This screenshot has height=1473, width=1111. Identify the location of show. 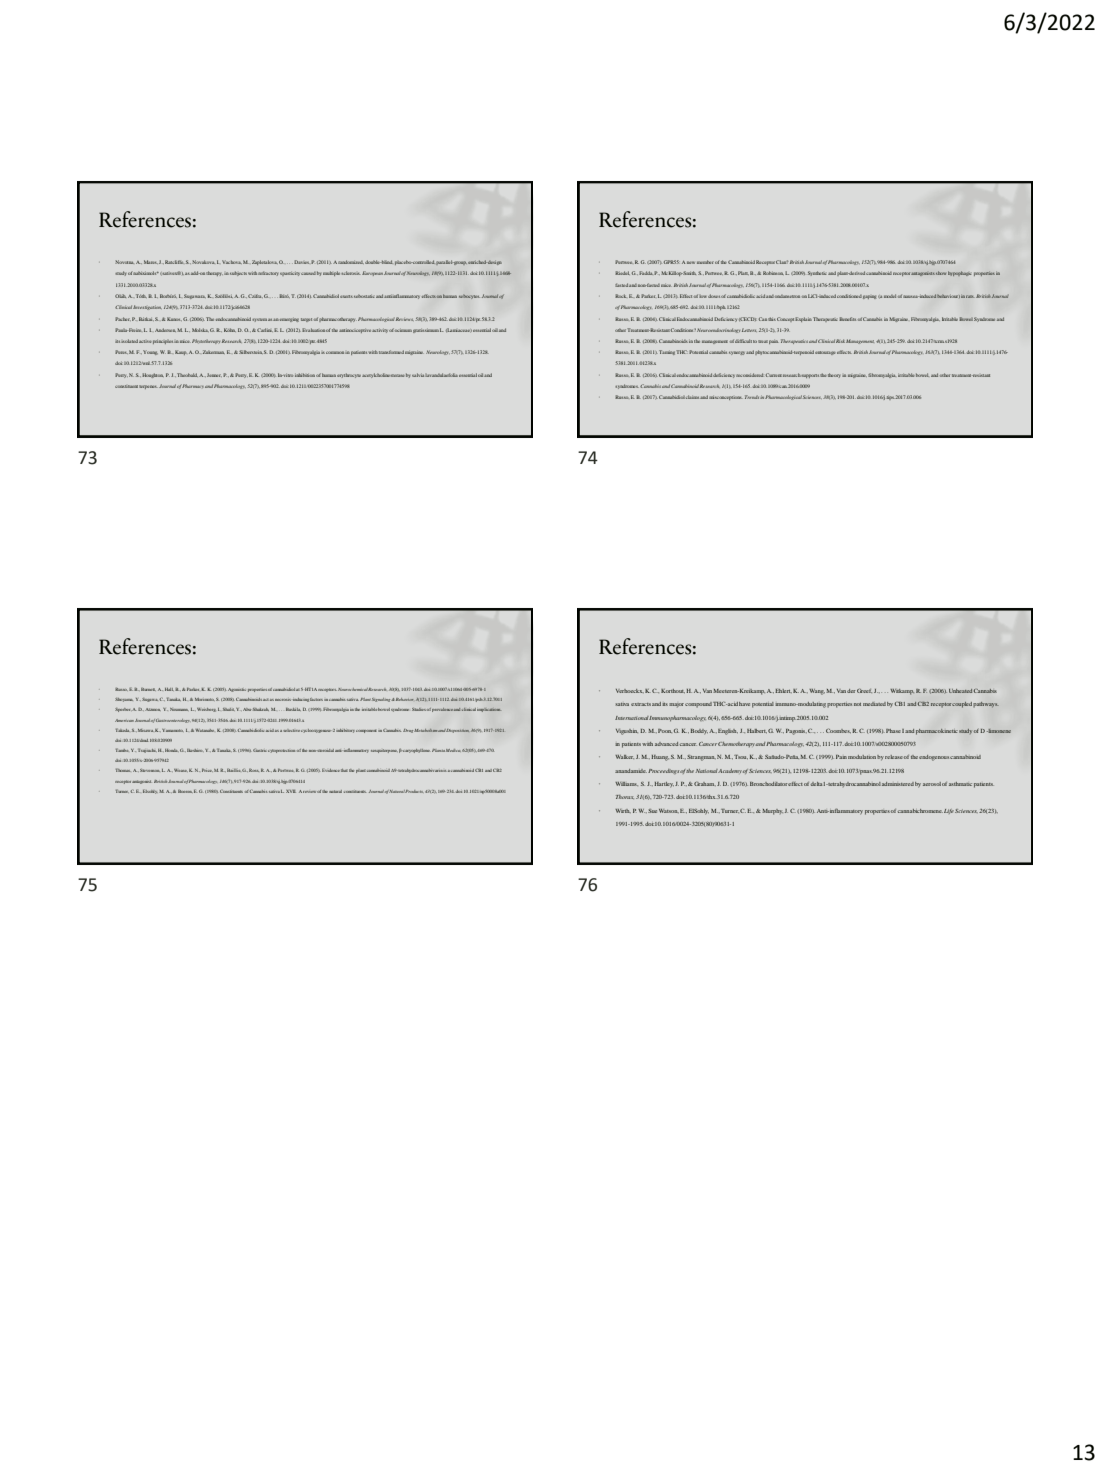
(941, 273).
